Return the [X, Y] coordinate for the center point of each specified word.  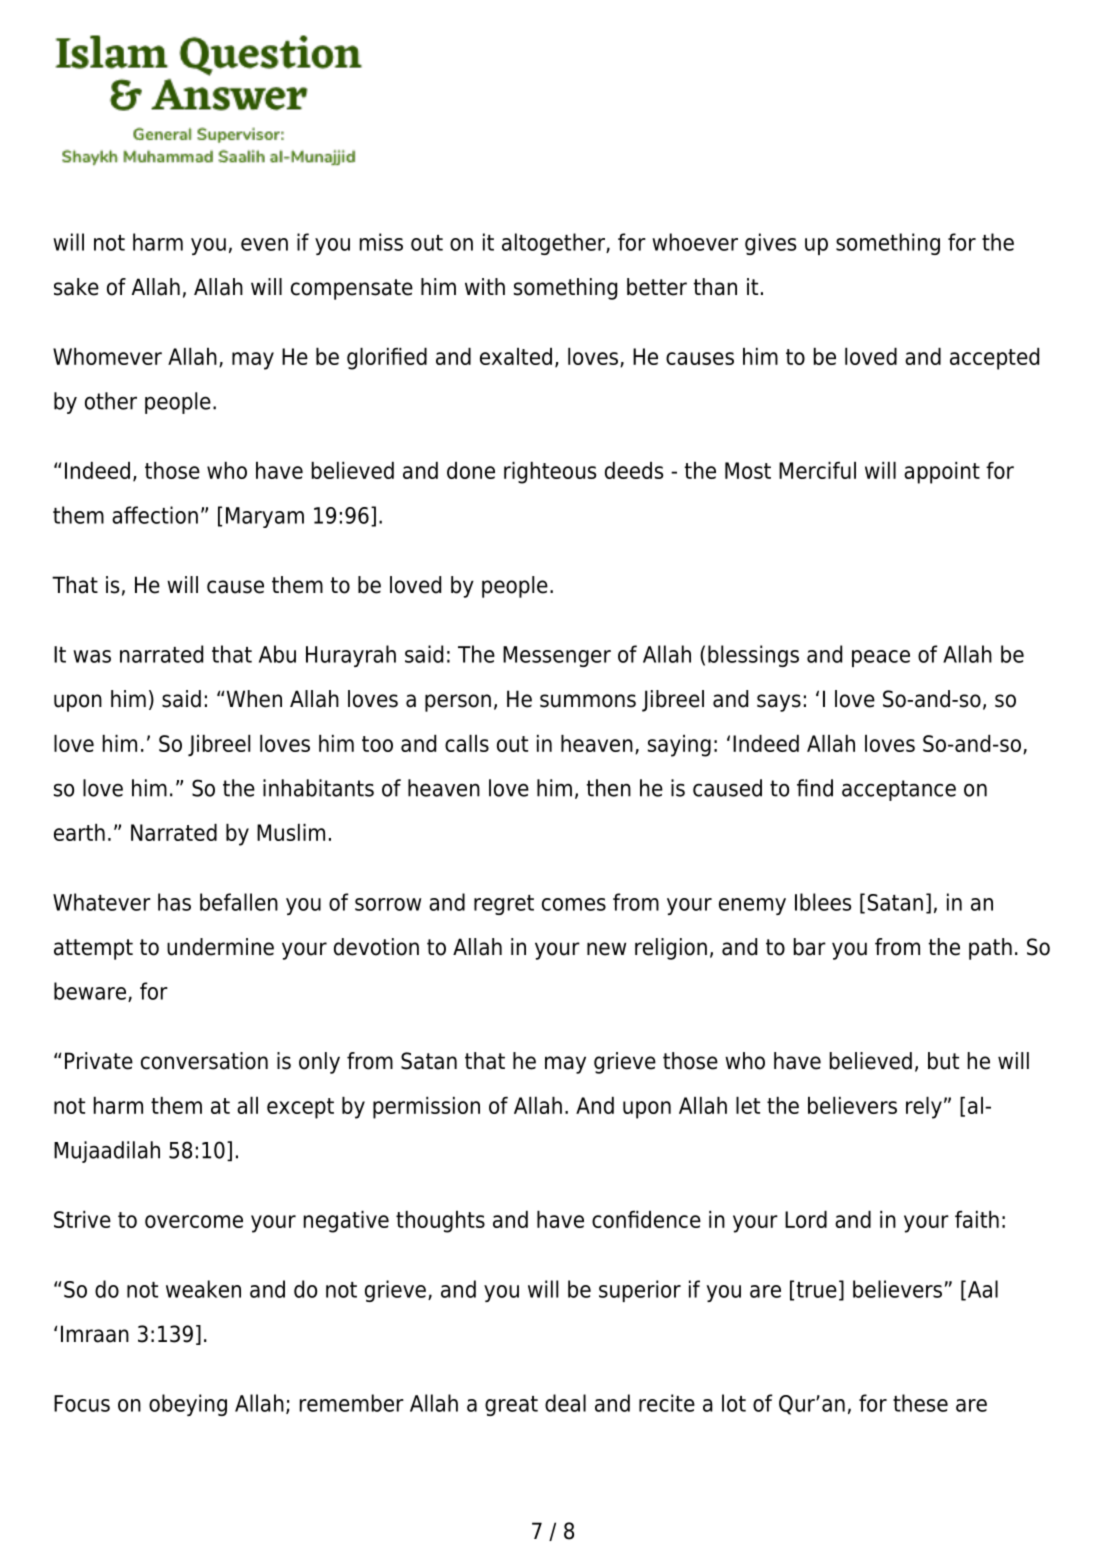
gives [770, 244]
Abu [277, 654]
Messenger [557, 656]
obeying [188, 1405]
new [606, 949]
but [943, 1061]
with [485, 286]
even [264, 244]
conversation [204, 1061]
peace [881, 658]
